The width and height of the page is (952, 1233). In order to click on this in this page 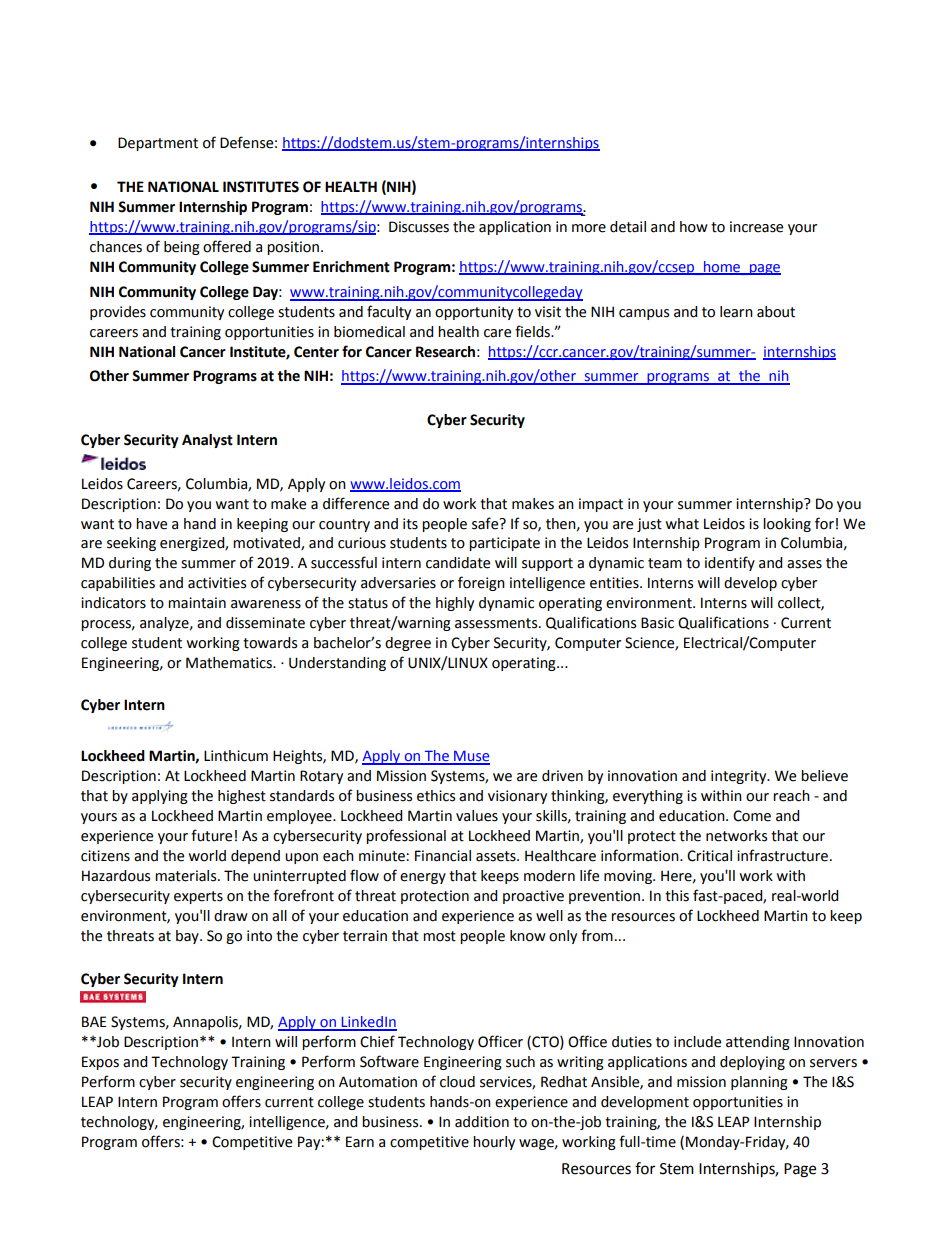, I will do `click(677, 896)`.
